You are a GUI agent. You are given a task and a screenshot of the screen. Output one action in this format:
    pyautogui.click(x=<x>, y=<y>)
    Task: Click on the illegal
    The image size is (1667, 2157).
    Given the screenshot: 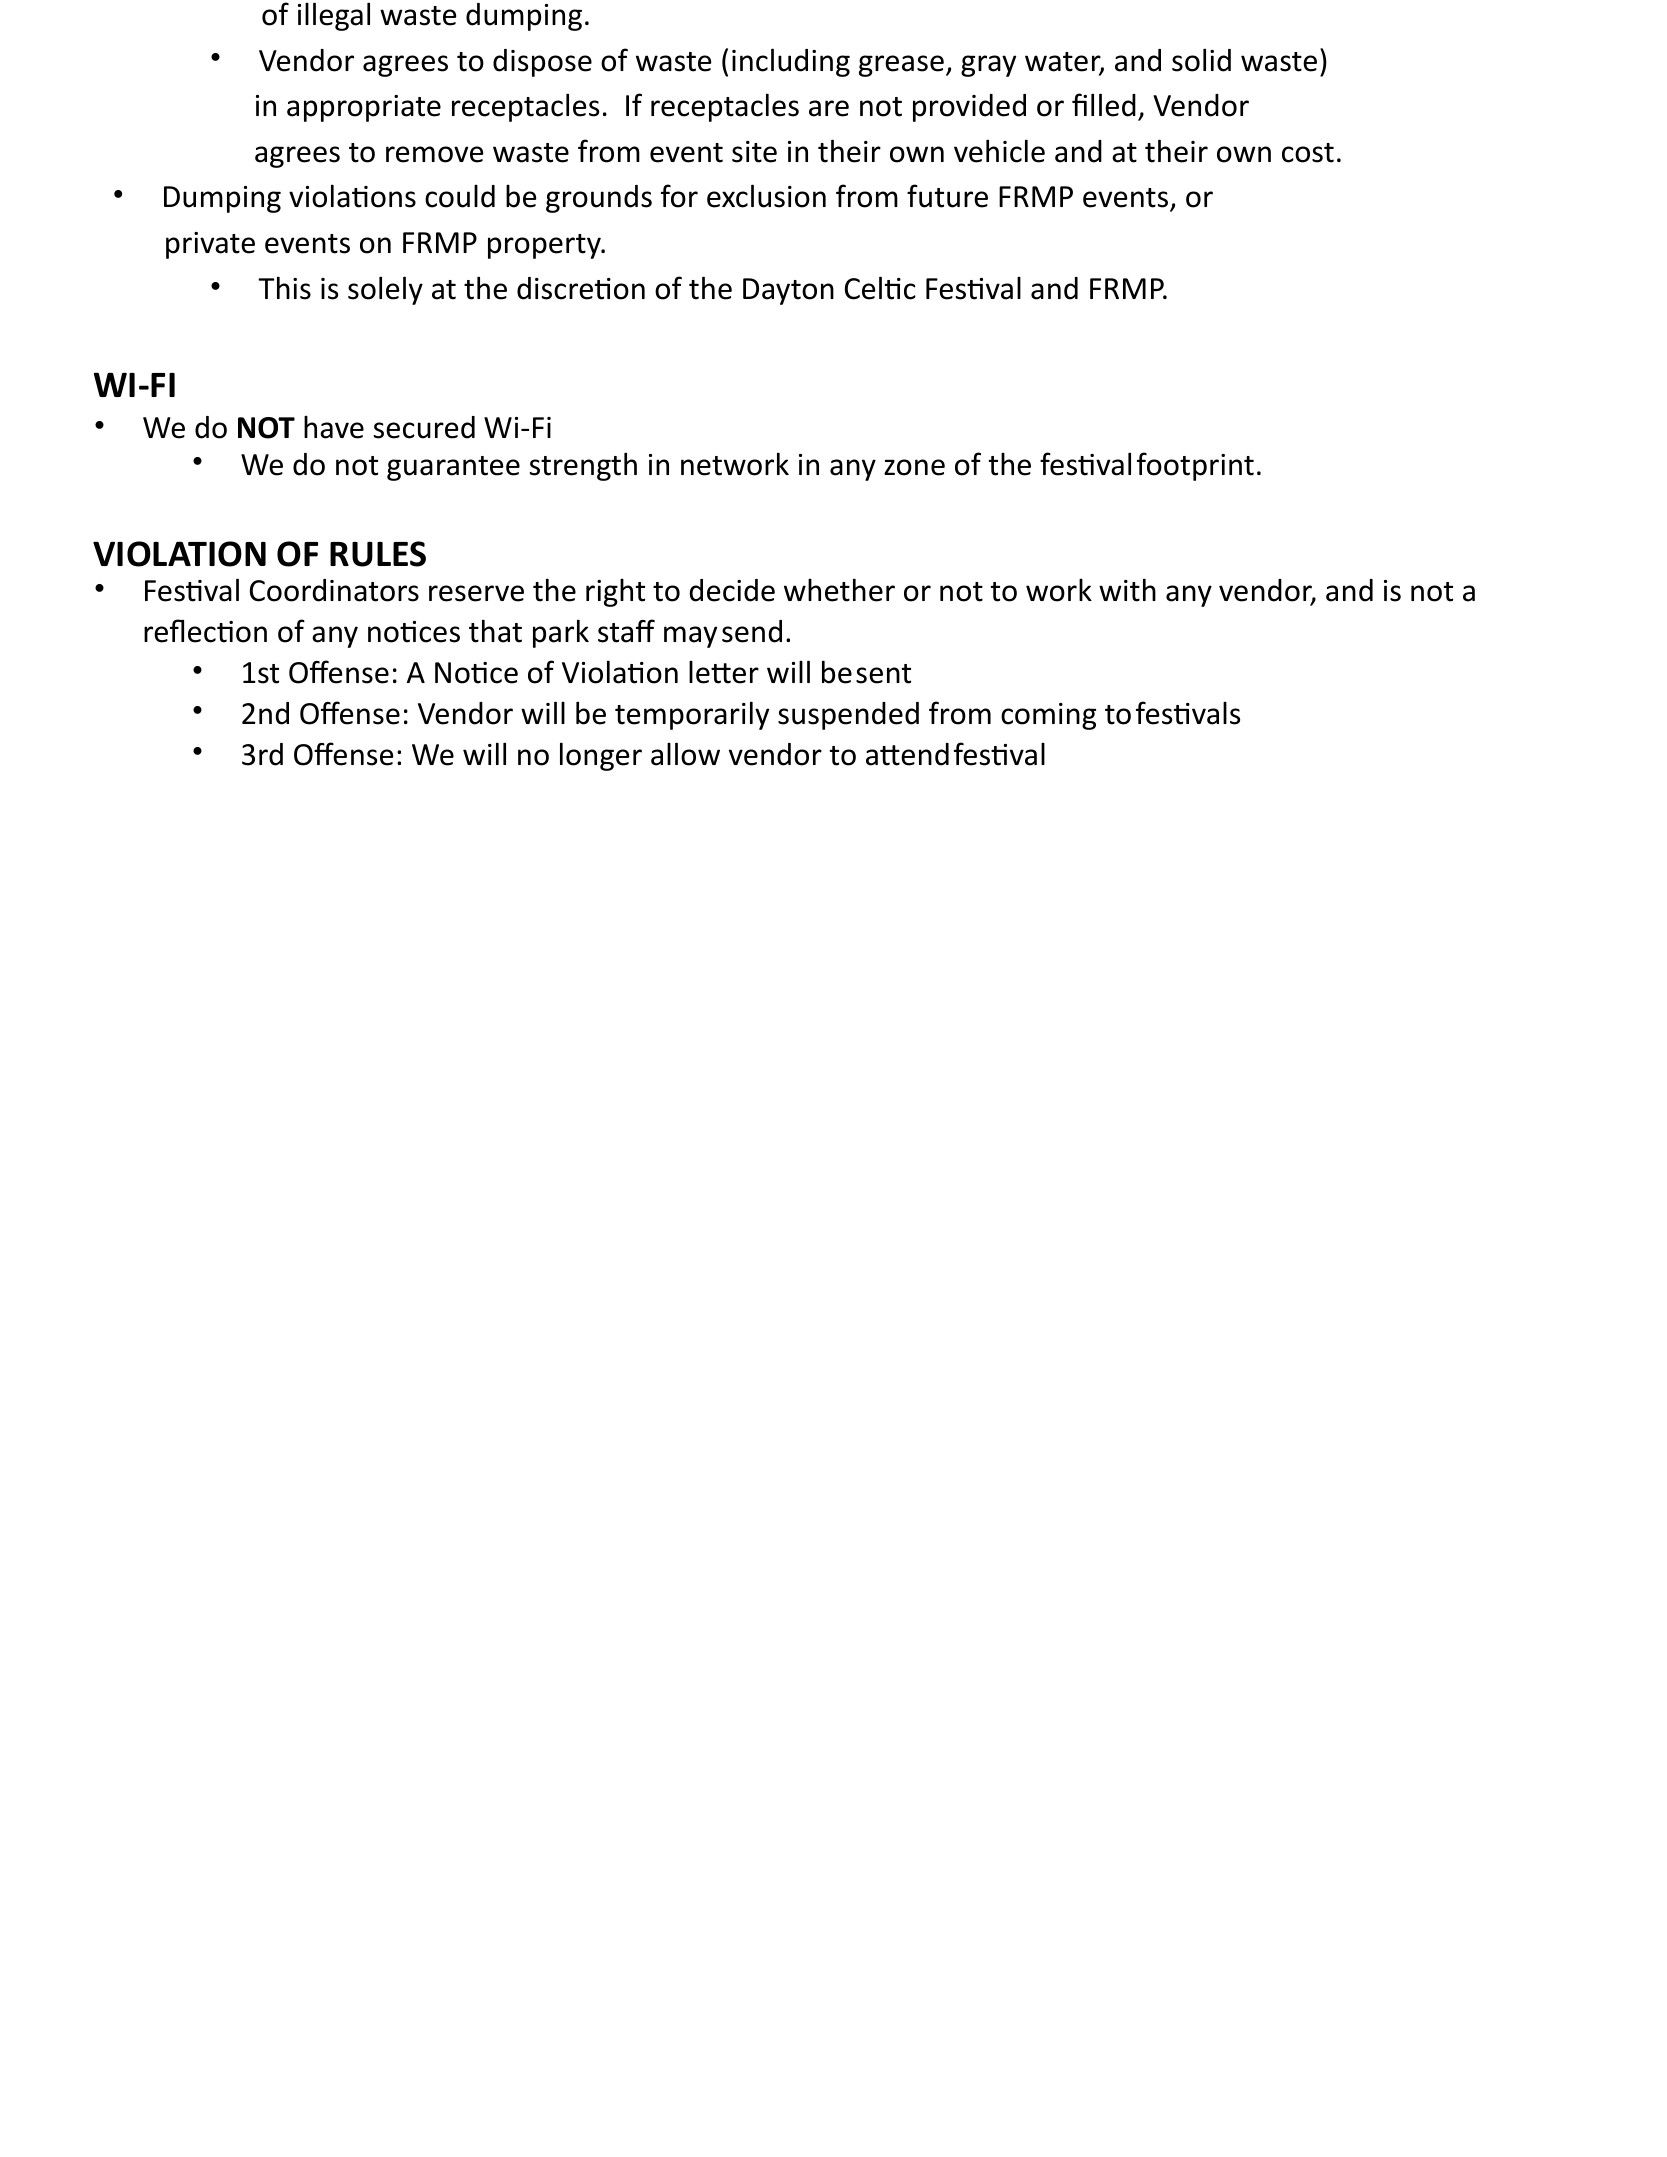 What is the action you would take?
    pyautogui.click(x=334, y=16)
